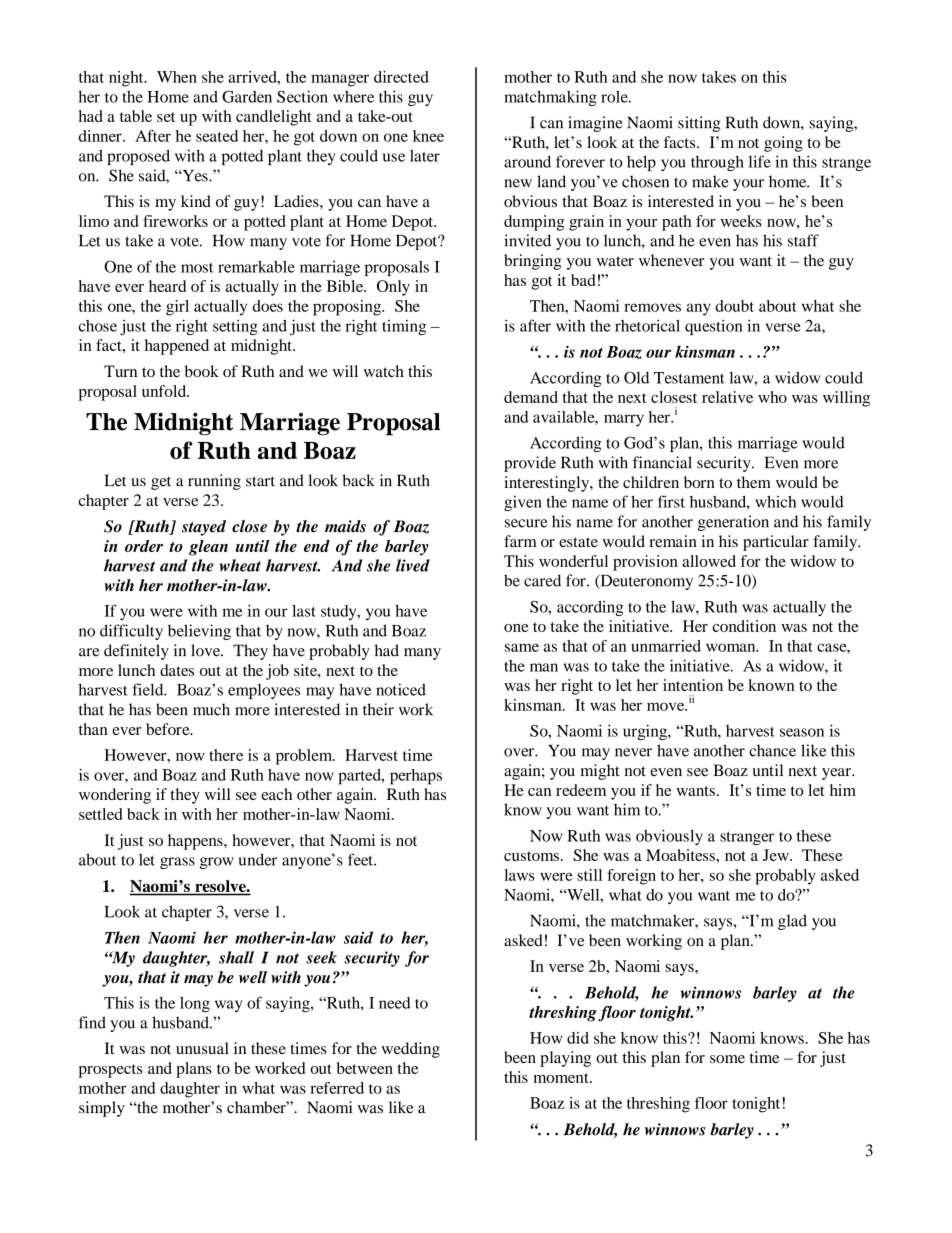 The image size is (952, 1233). I want to click on provide, so click(530, 464).
